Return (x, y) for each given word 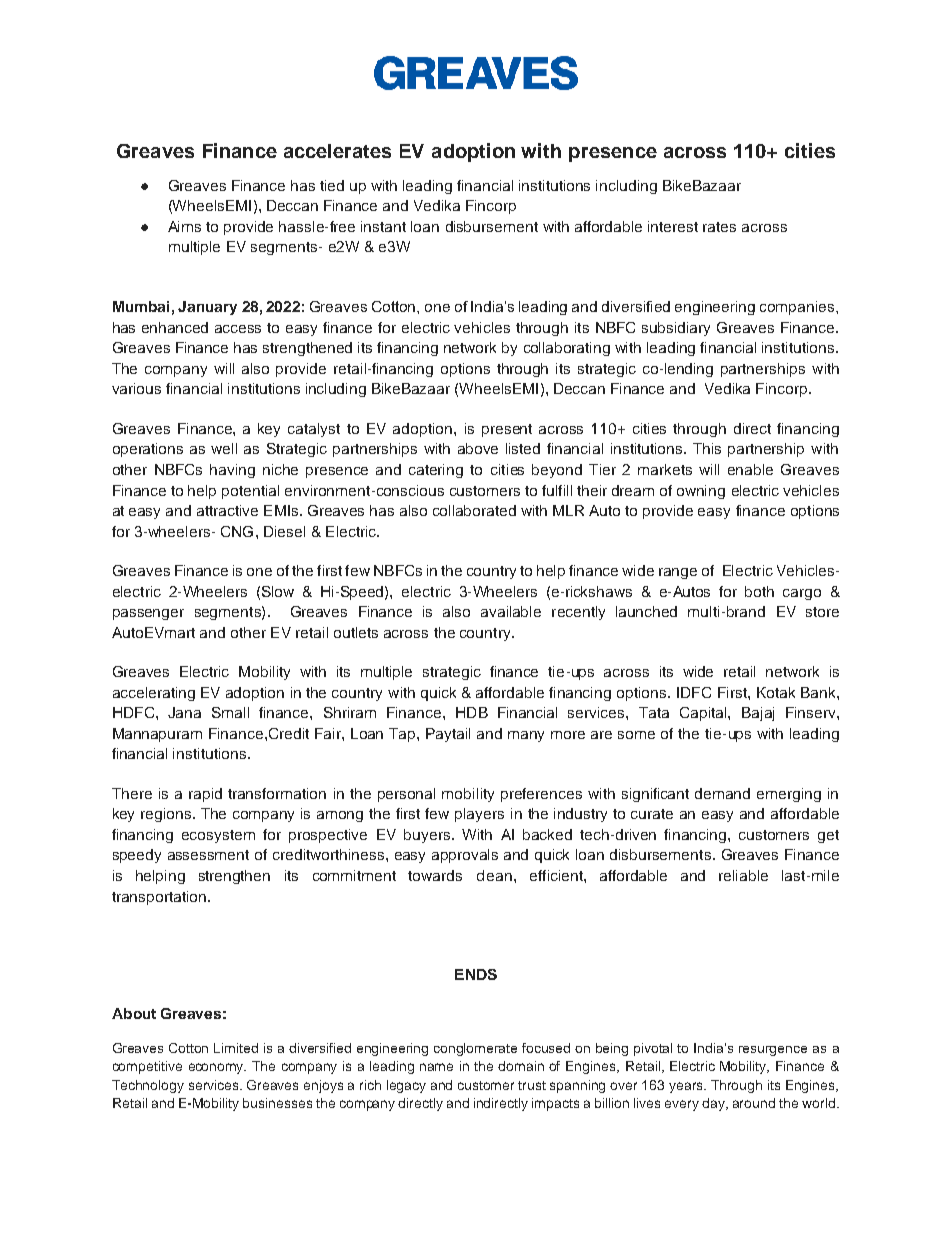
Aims (184, 226)
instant (383, 226)
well (224, 448)
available (511, 611)
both (759, 591)
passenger (148, 614)
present (507, 430)
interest (673, 226)
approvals (465, 856)
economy (217, 1068)
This (707, 448)
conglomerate (475, 1049)
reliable (743, 875)
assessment (208, 855)
